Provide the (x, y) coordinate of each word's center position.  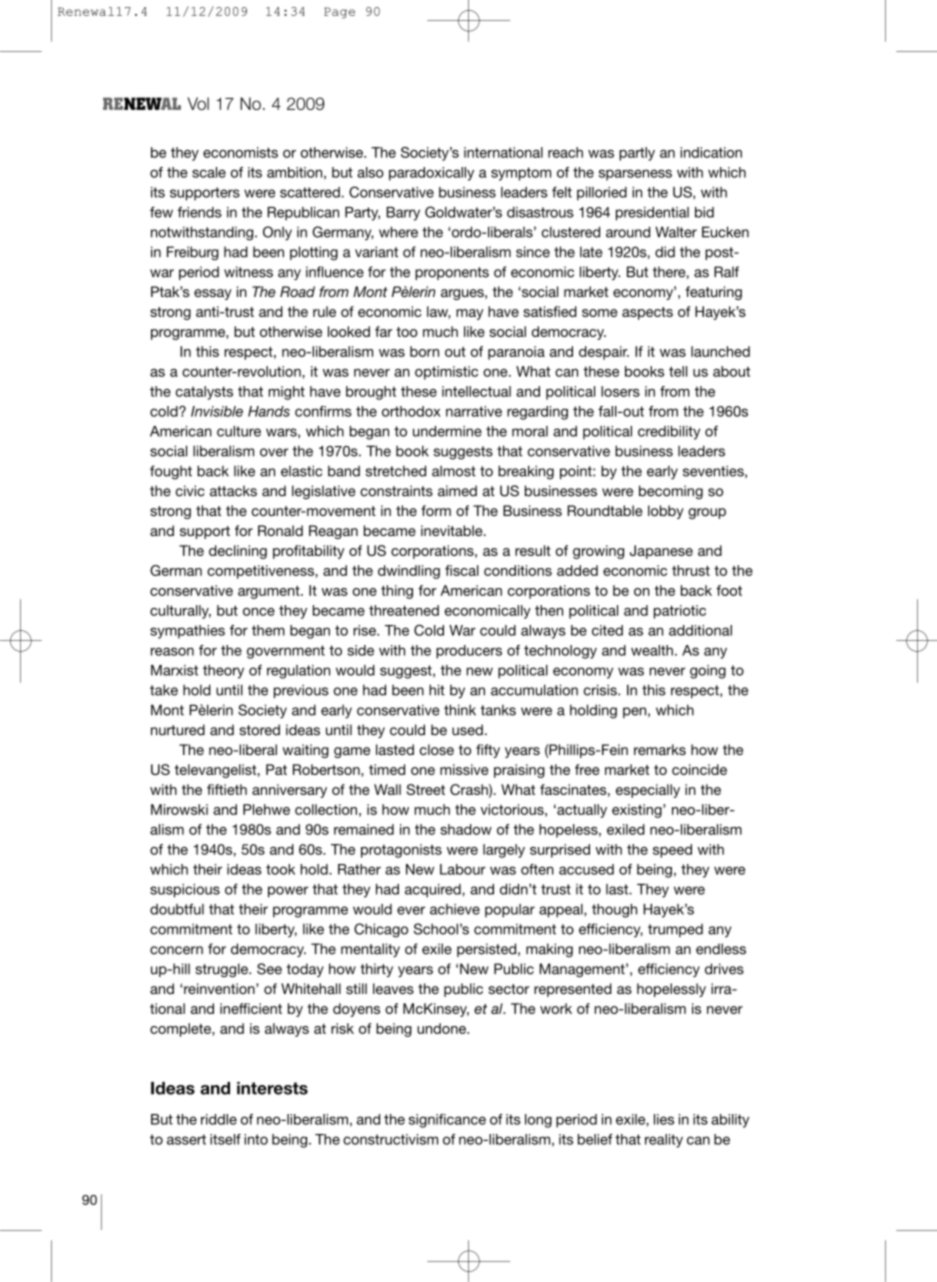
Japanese (661, 552)
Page (339, 13)
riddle (219, 1119)
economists (240, 152)
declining (238, 552)
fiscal (462, 570)
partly (637, 154)
